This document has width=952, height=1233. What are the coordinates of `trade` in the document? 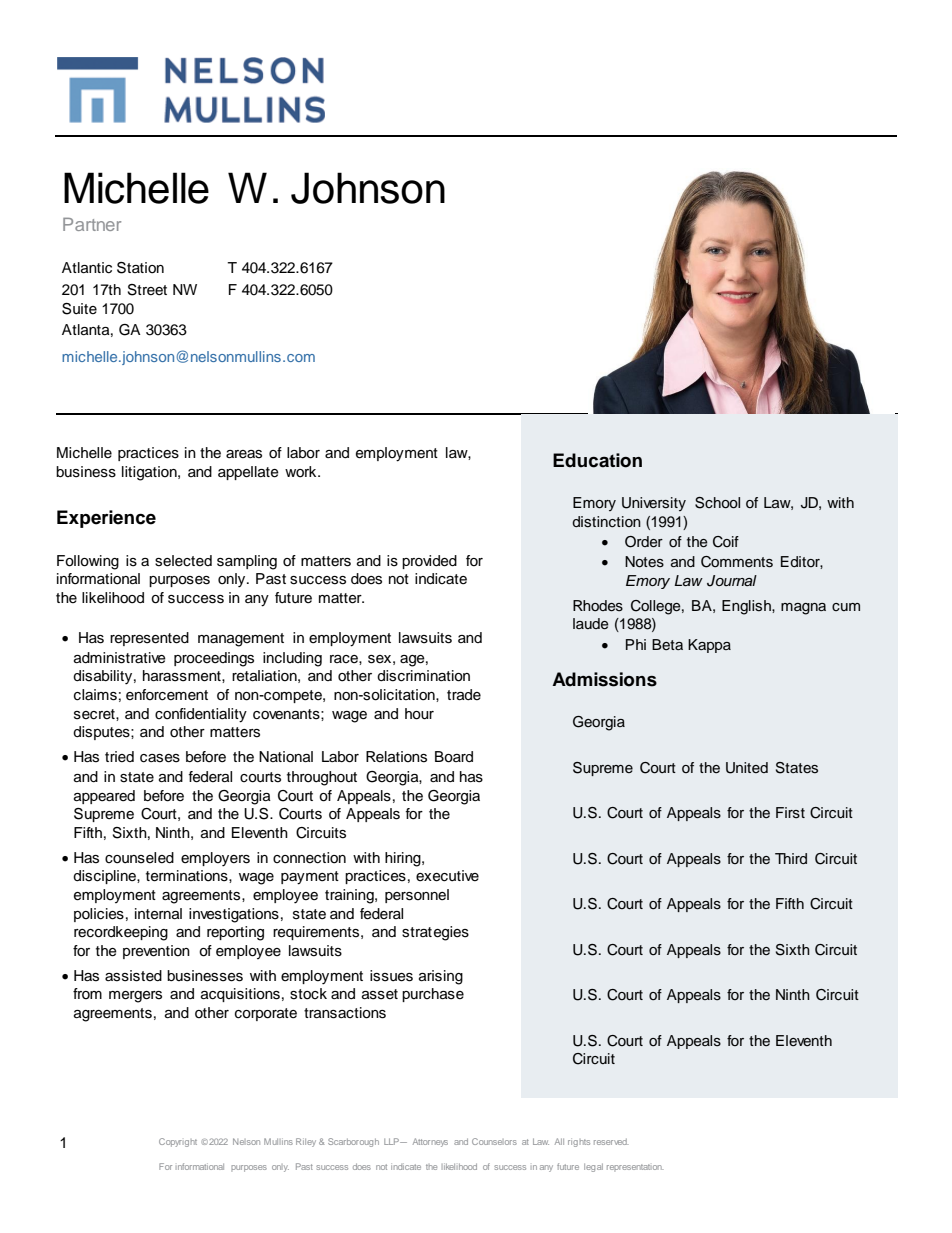 It's located at (464, 695).
